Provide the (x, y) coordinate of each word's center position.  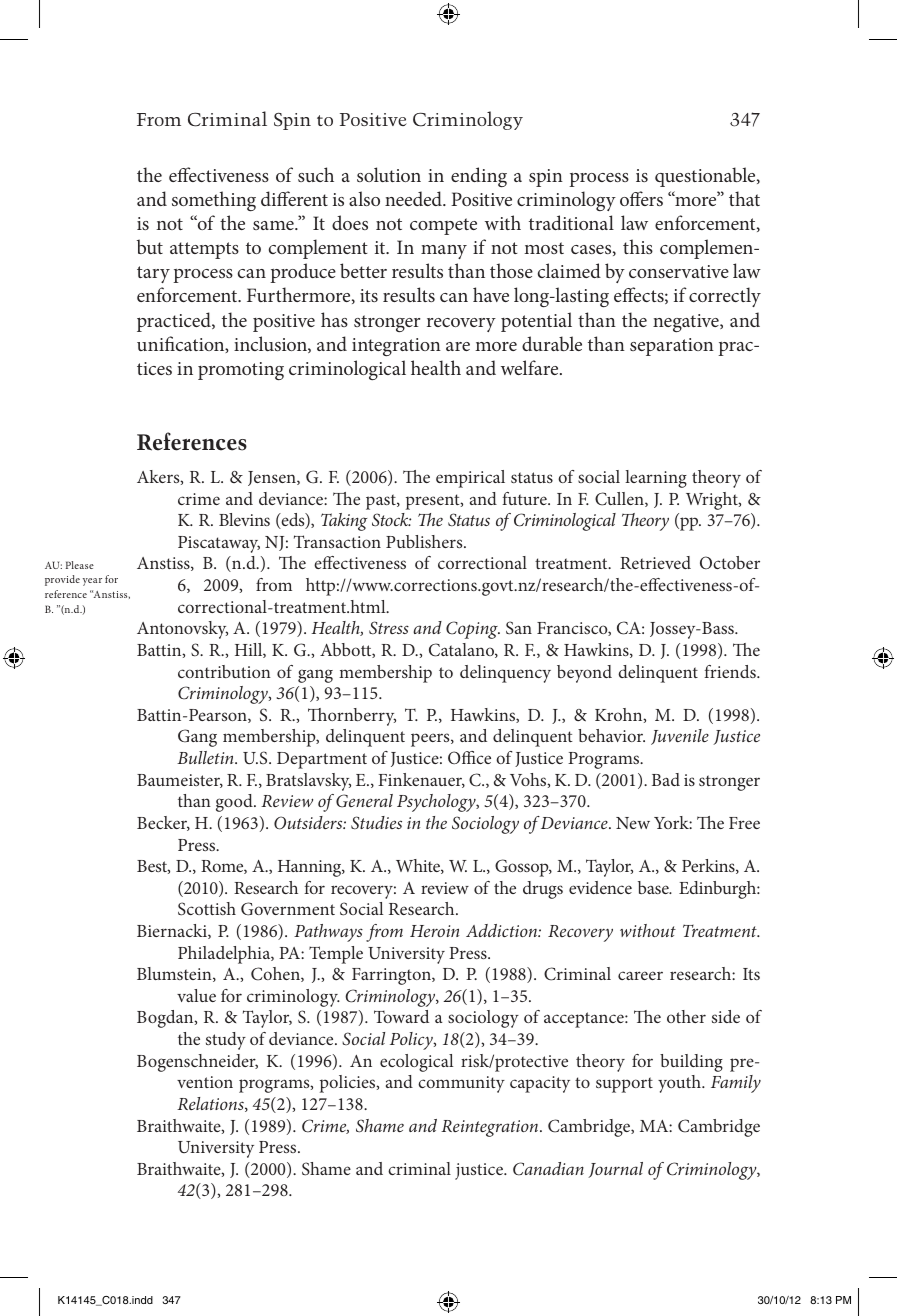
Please (80, 565)
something (214, 201)
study (226, 1041)
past (382, 502)
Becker (163, 823)
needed (414, 198)
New (633, 823)
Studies (376, 823)
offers (641, 198)
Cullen (620, 499)
